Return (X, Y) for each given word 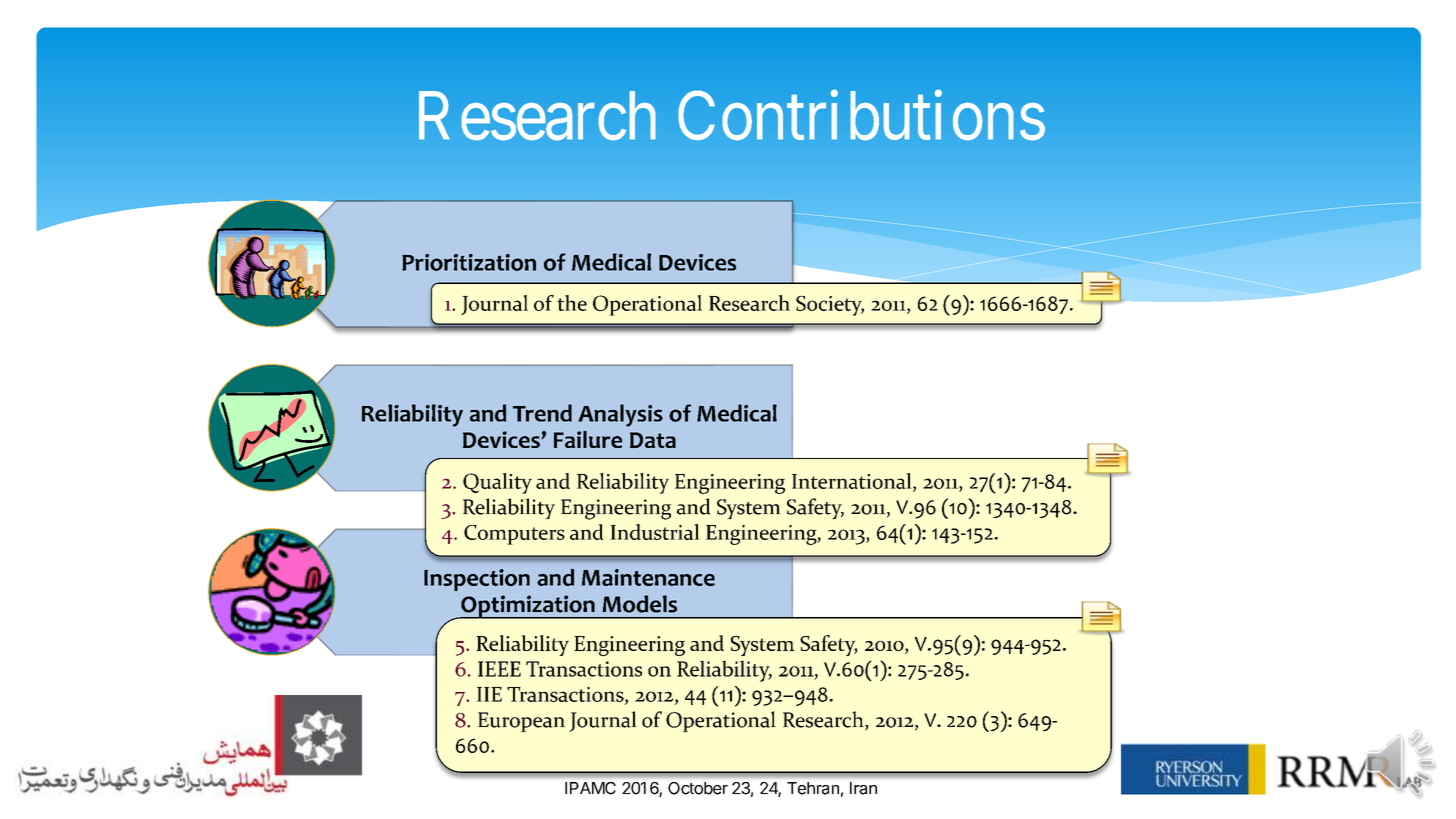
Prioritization (469, 262)
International (853, 482)
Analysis (620, 415)
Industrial (655, 532)
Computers (514, 535)
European (521, 722)
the (572, 303)
